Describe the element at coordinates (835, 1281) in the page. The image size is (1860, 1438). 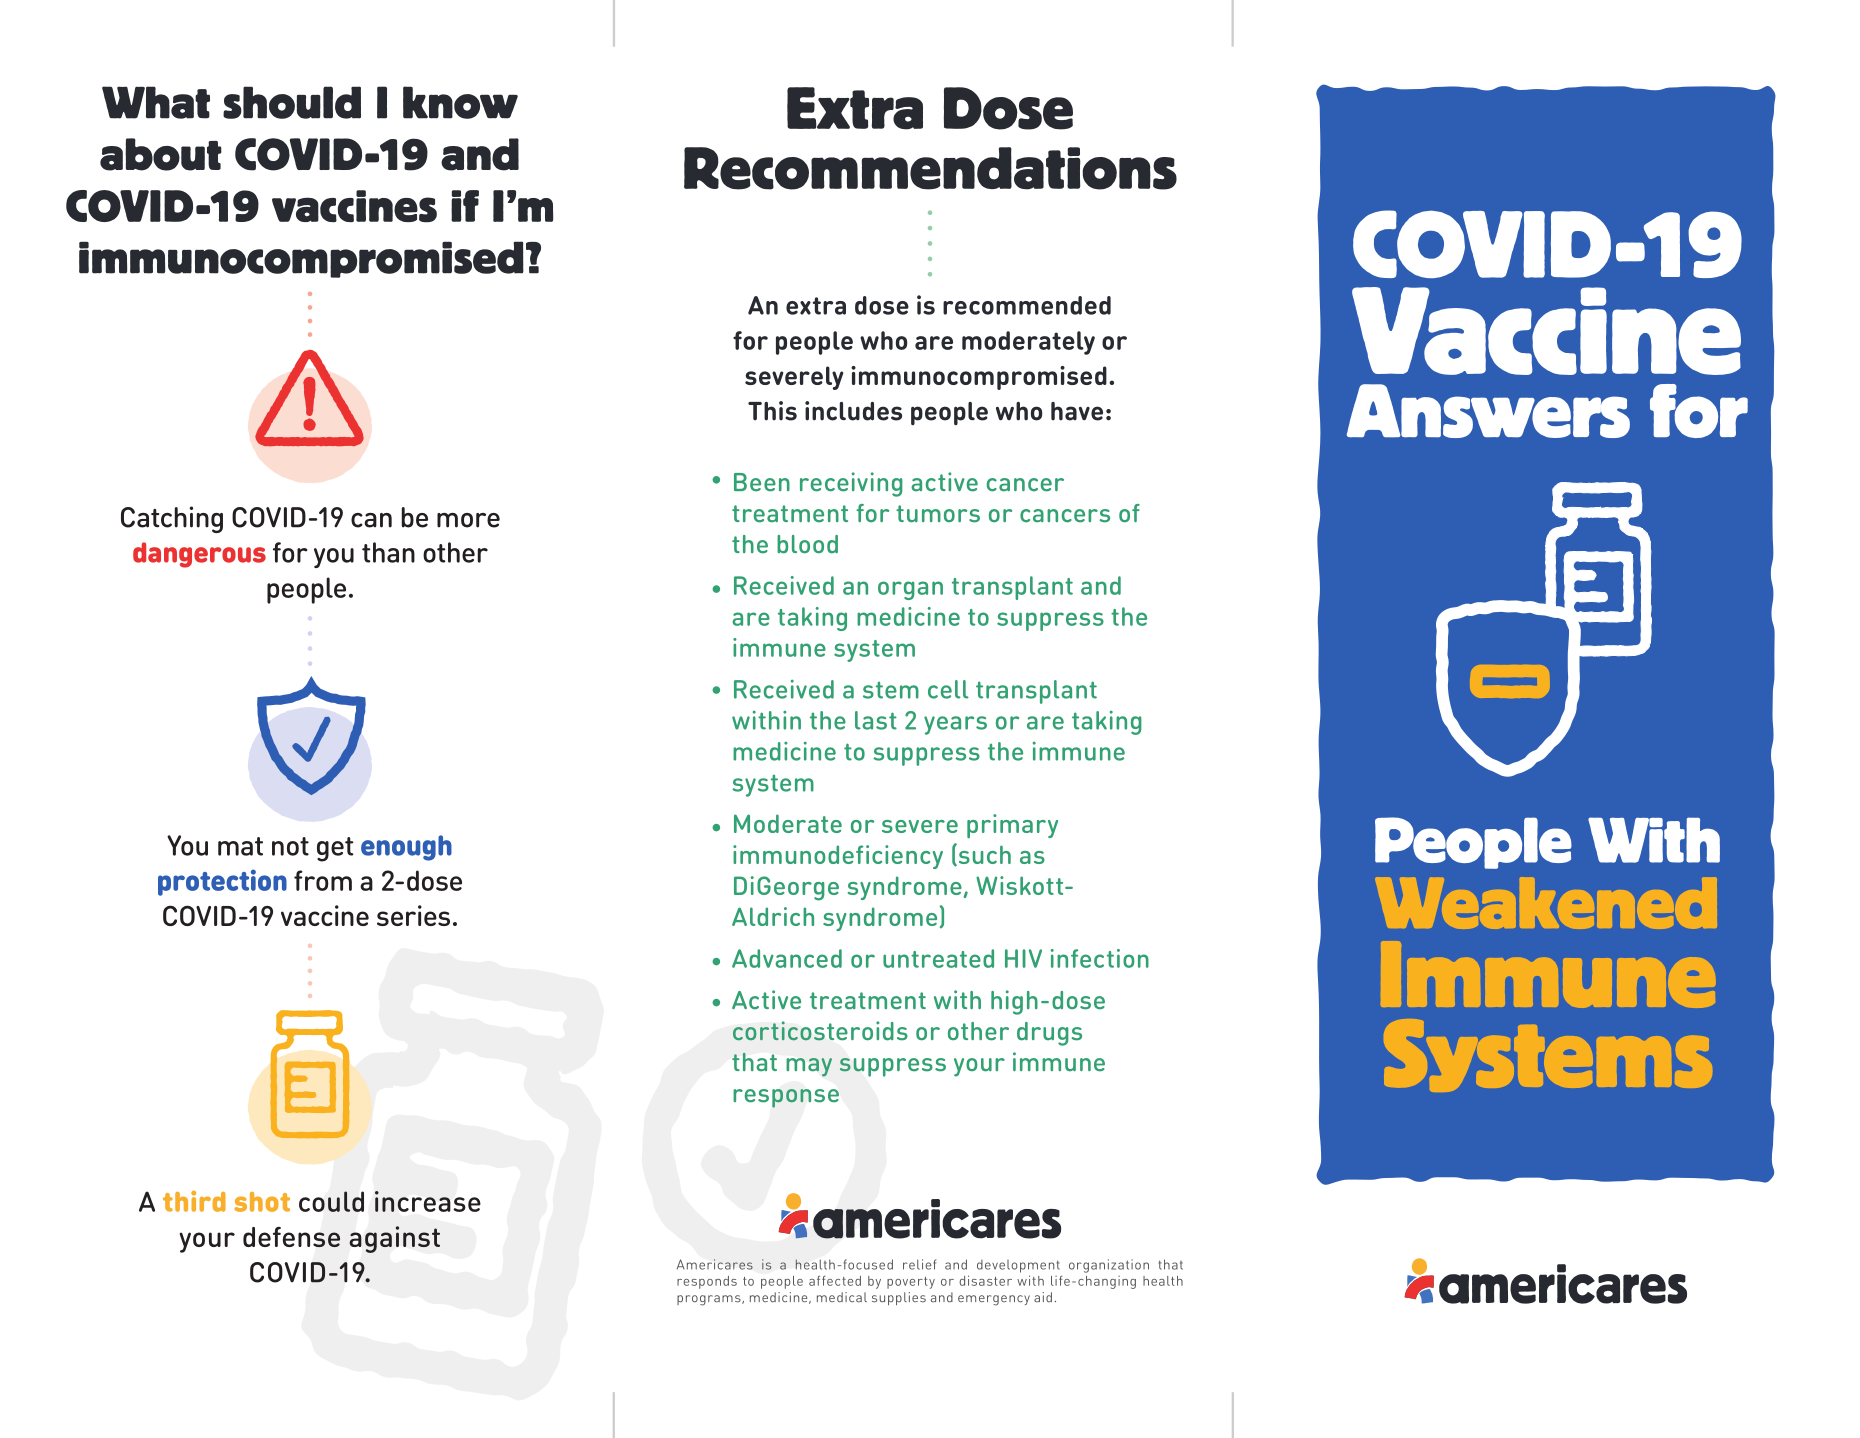
I see `affected` at that location.
